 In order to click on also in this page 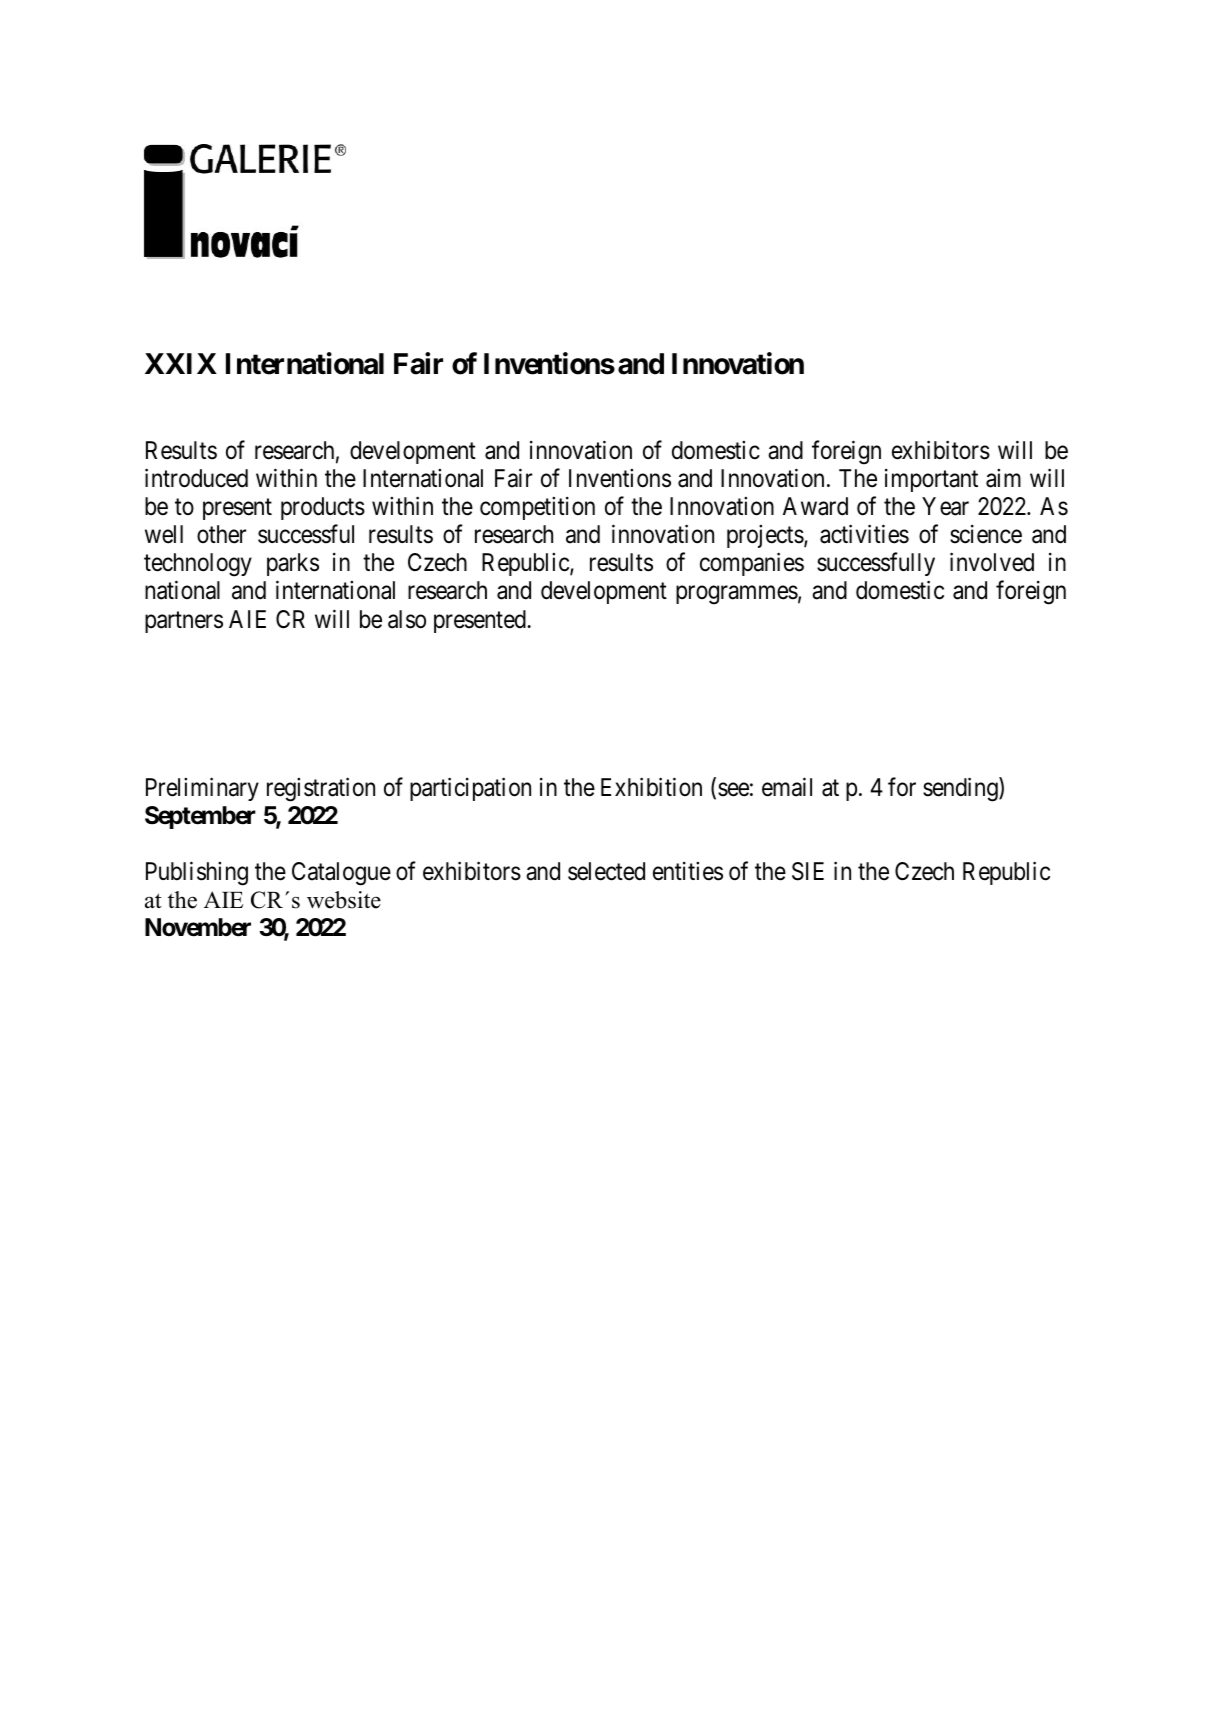, I will do `click(407, 619)`.
